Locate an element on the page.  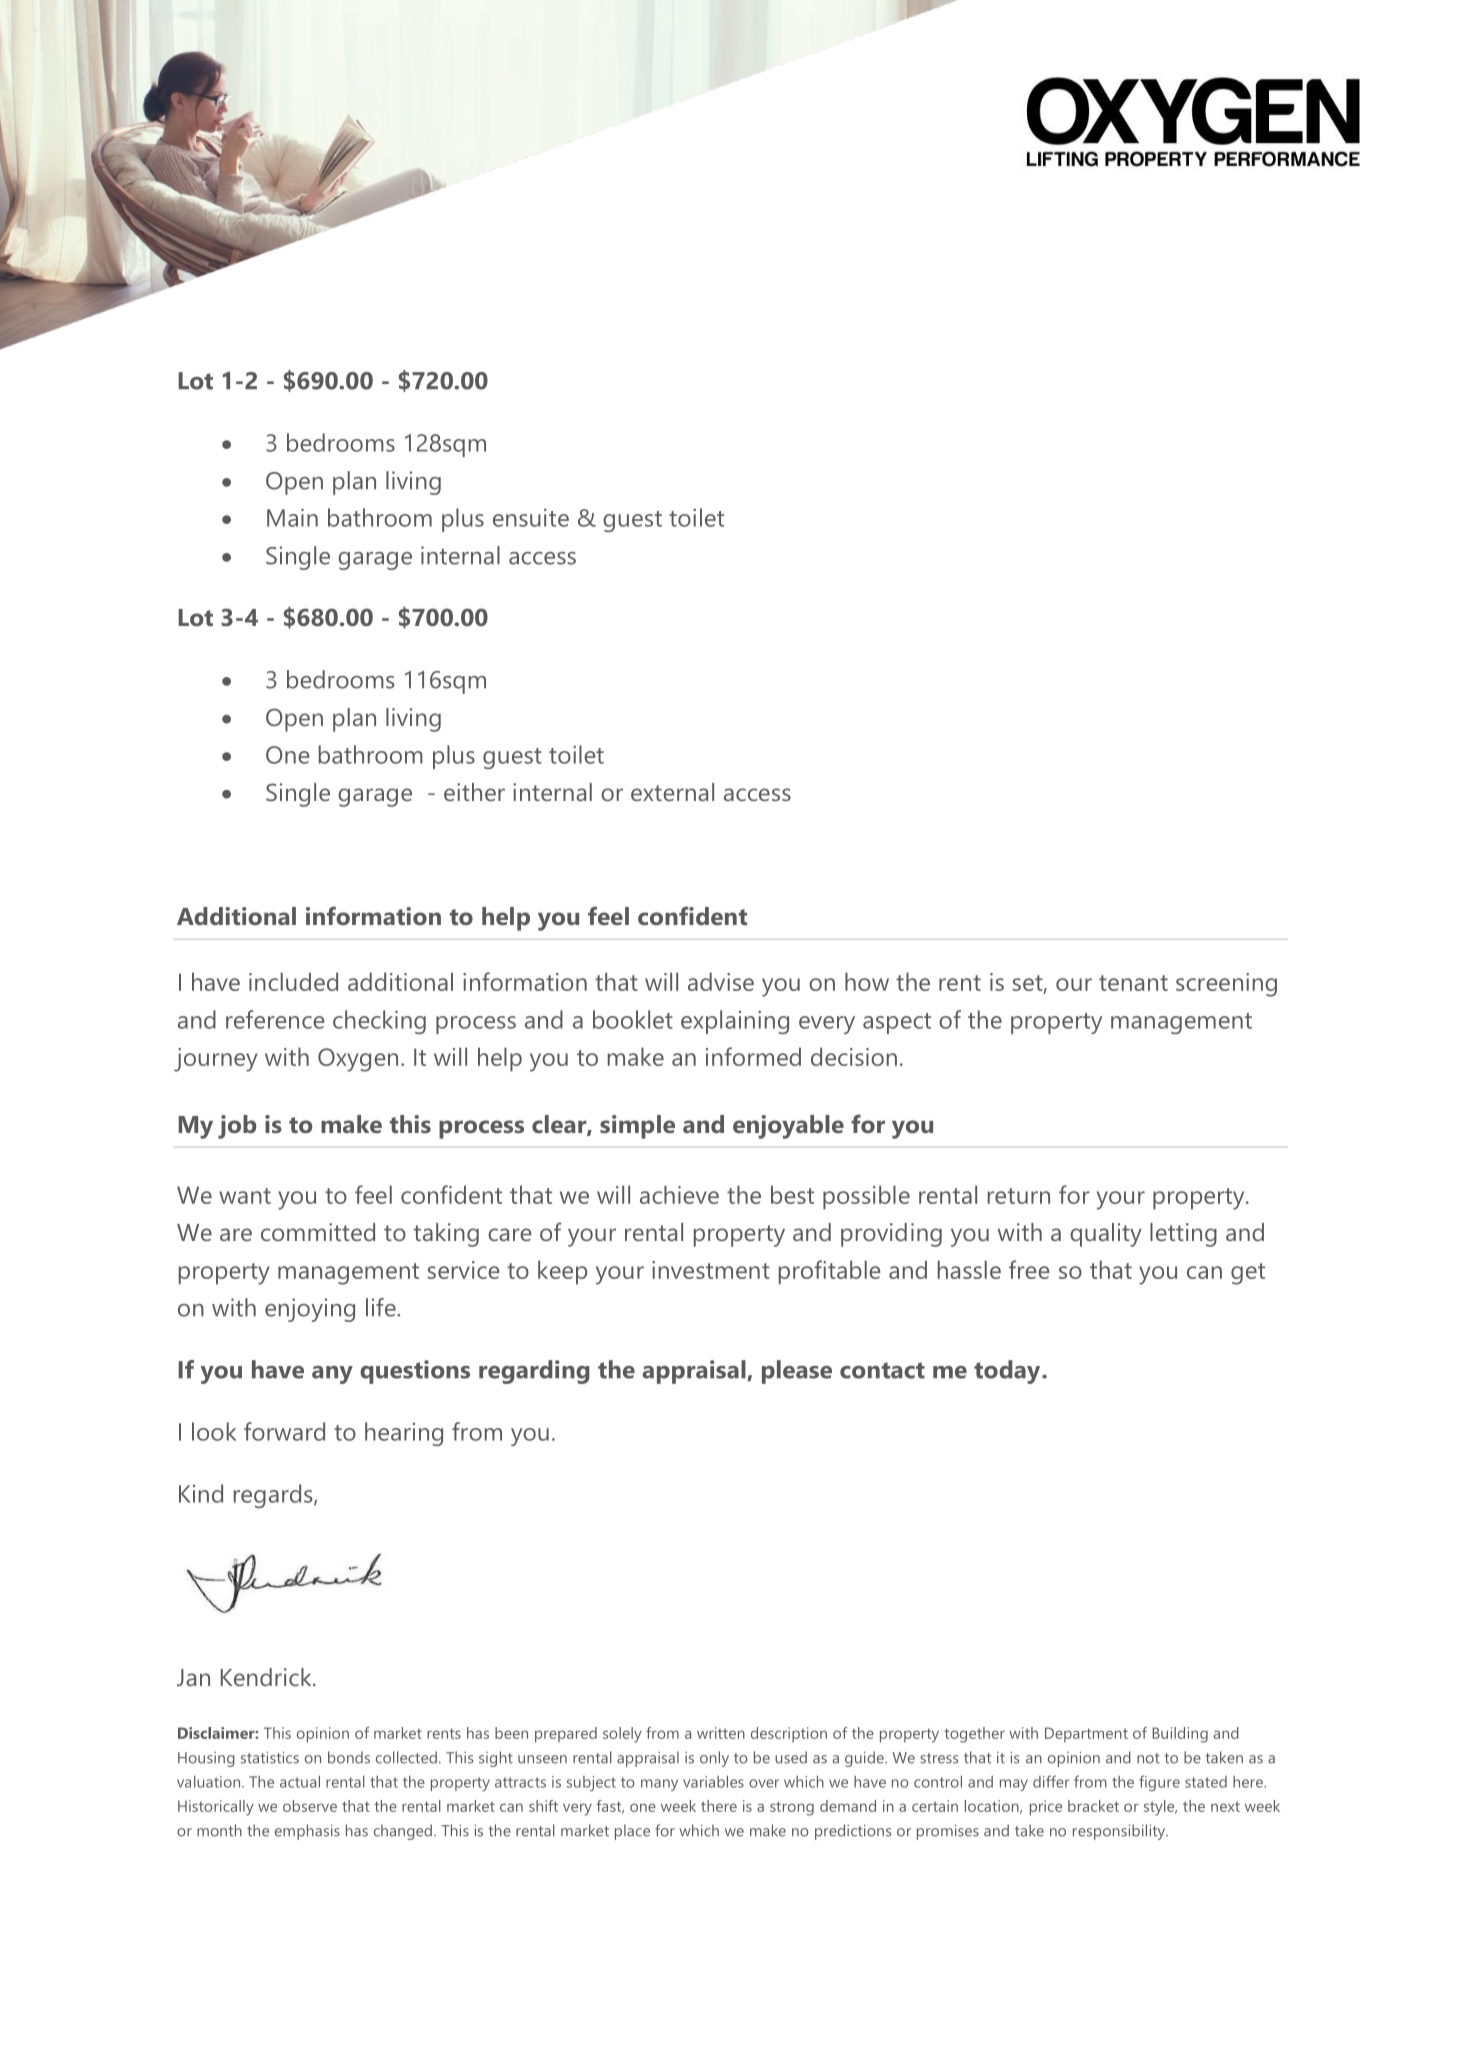
forward is located at coordinates (284, 1431).
